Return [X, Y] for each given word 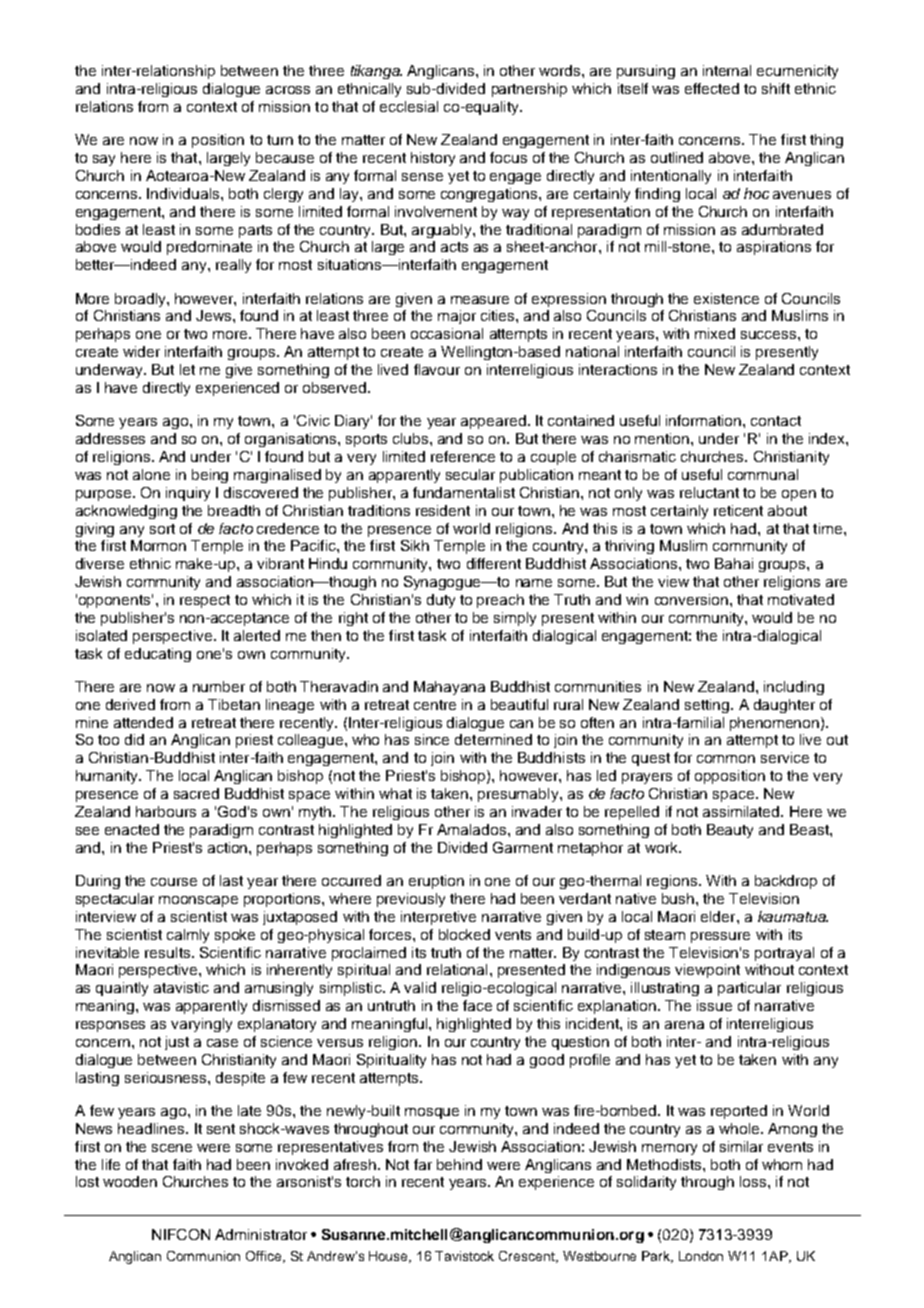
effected [712, 88]
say [104, 160]
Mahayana [449, 688]
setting [708, 706]
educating [158, 655]
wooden [130, 1181]
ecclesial [409, 106]
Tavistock [464, 1256]
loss [754, 1181]
